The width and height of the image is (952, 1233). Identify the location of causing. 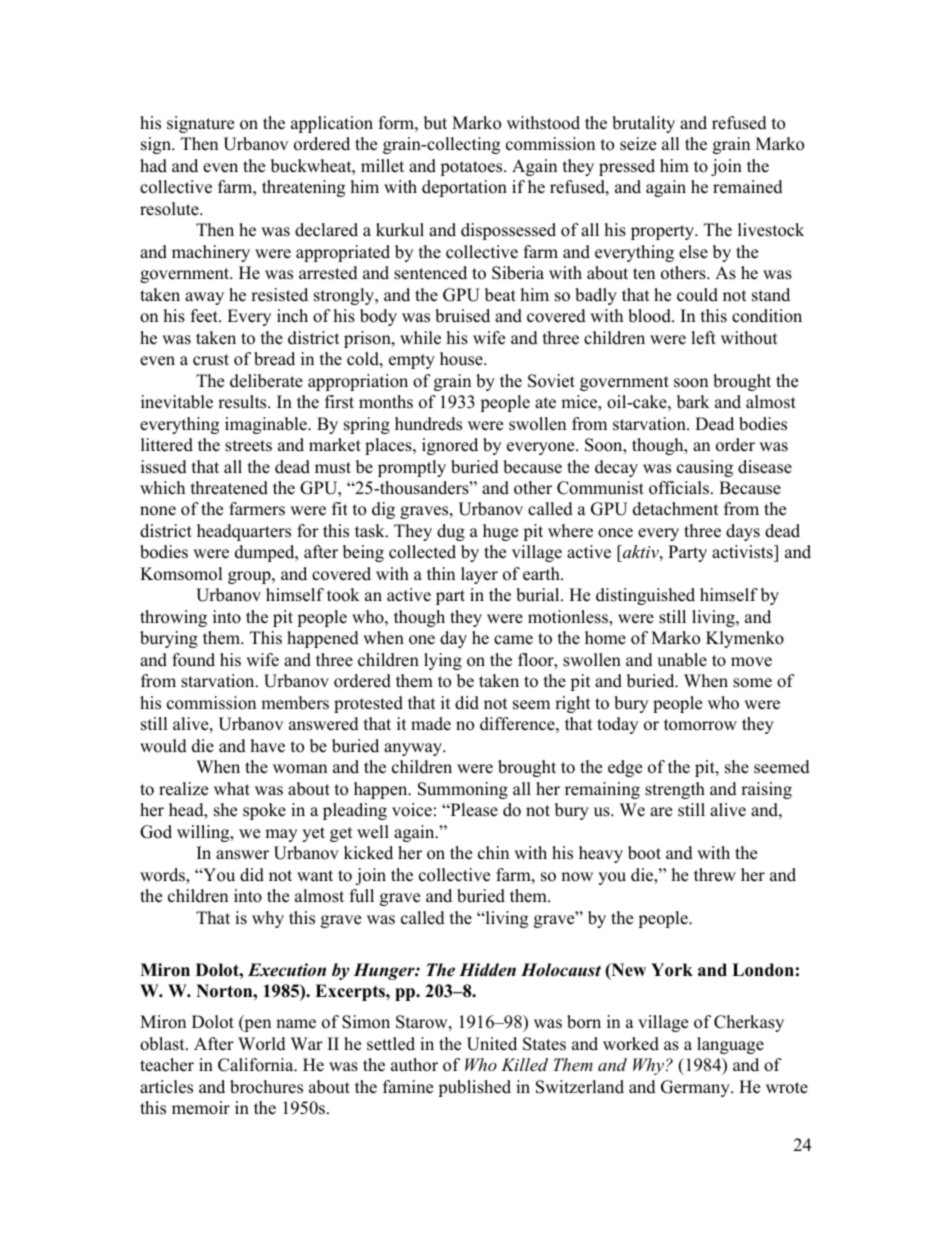
(705, 468).
